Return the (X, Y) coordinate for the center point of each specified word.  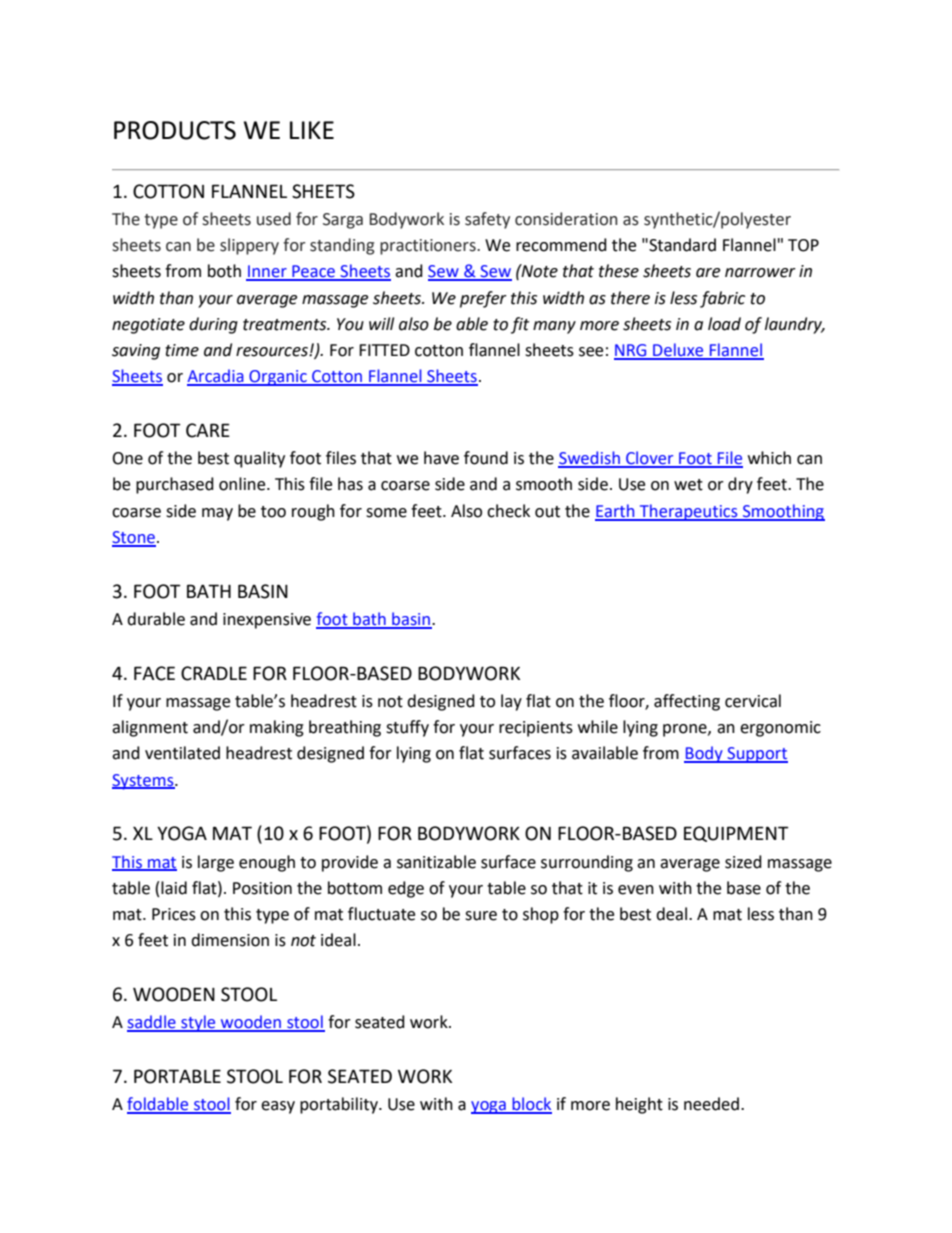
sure (481, 916)
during (213, 325)
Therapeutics (689, 512)
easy (278, 1107)
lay (511, 702)
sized (743, 862)
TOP (803, 245)
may (217, 514)
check (508, 511)
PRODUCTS (175, 130)
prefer (483, 299)
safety (487, 220)
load (724, 324)
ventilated (182, 753)
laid (174, 888)
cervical (753, 701)
